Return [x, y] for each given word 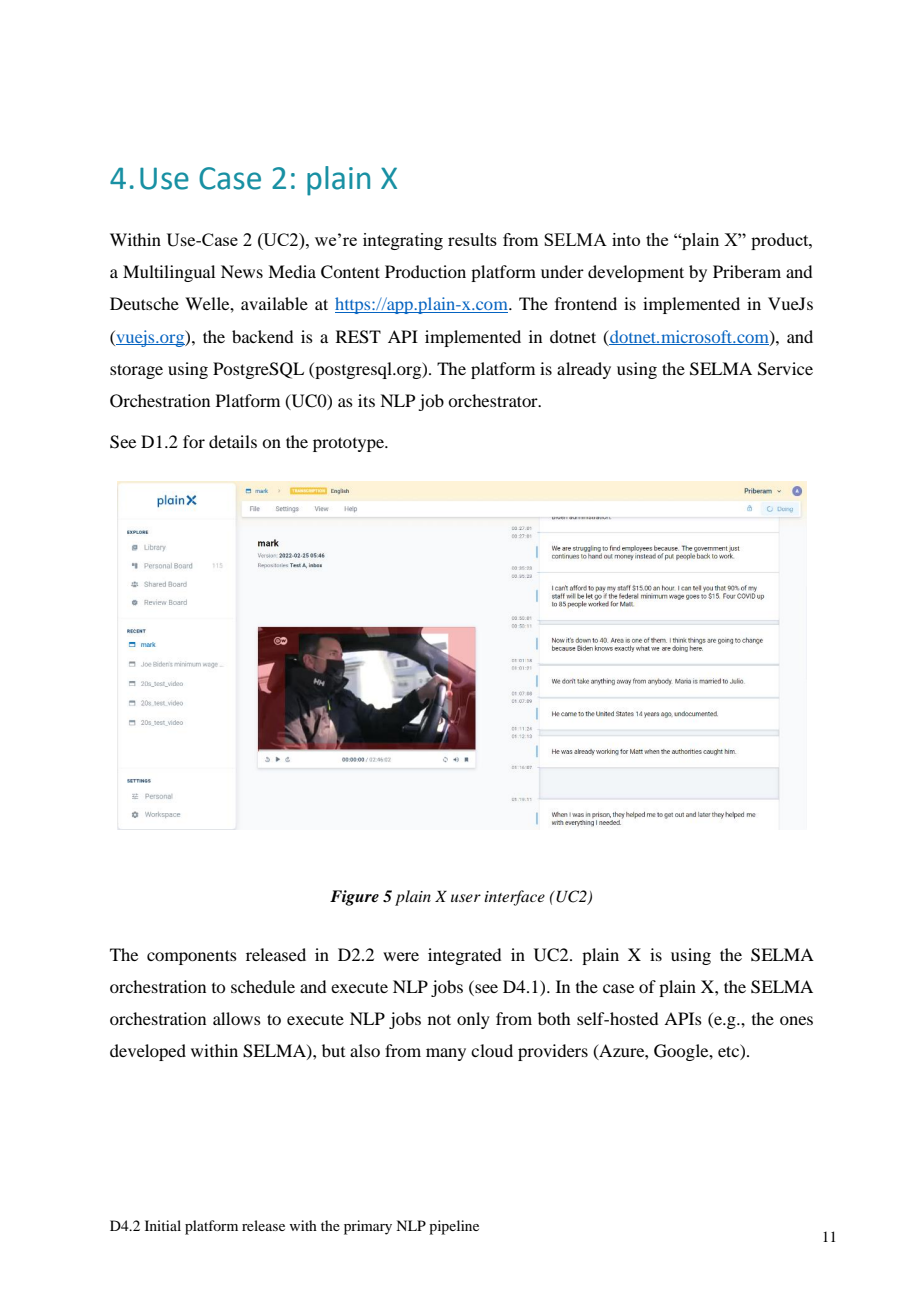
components [192, 957]
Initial [163, 1225]
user [466, 898]
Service [785, 369]
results [472, 239]
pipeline [454, 1227]
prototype [350, 444]
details [233, 441]
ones [796, 1020]
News [242, 271]
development [636, 273]
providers [553, 1052]
